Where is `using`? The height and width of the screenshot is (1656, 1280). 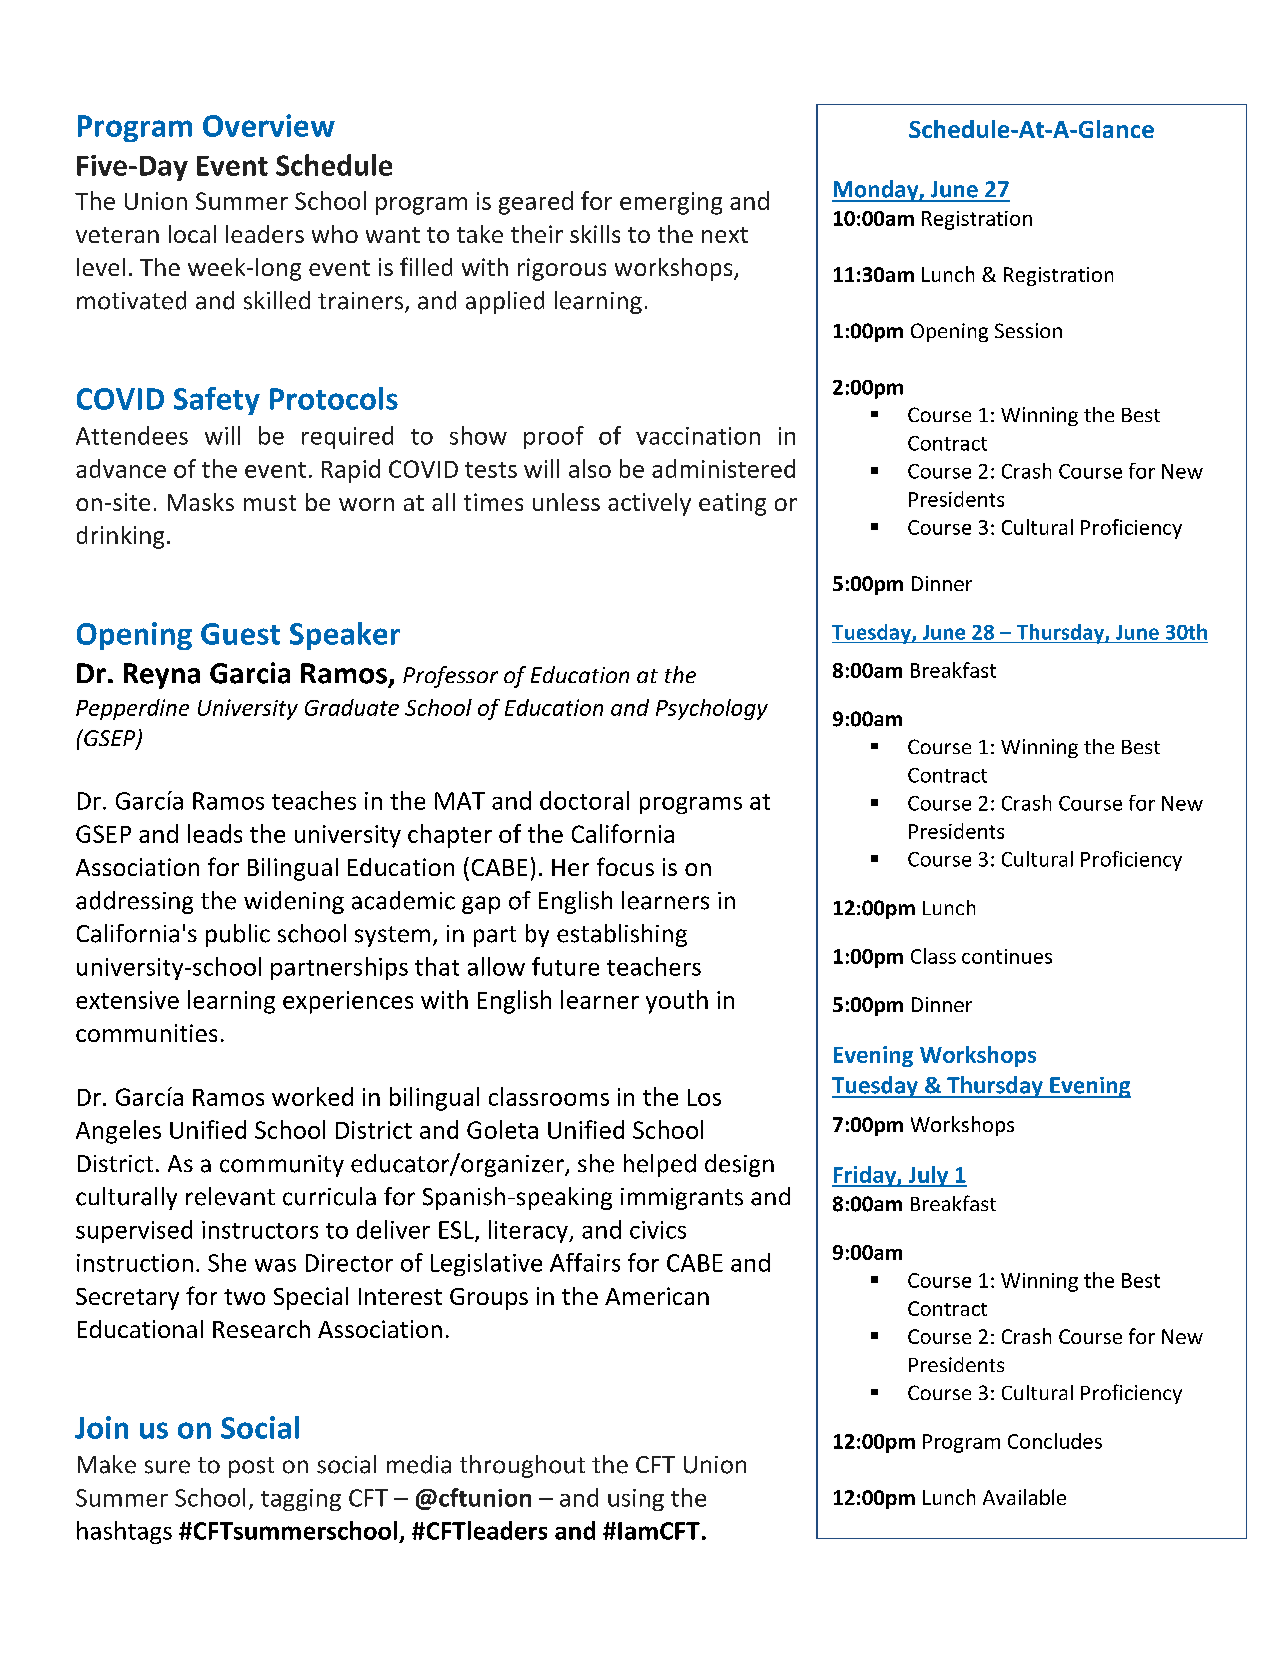 using is located at coordinates (636, 1500).
